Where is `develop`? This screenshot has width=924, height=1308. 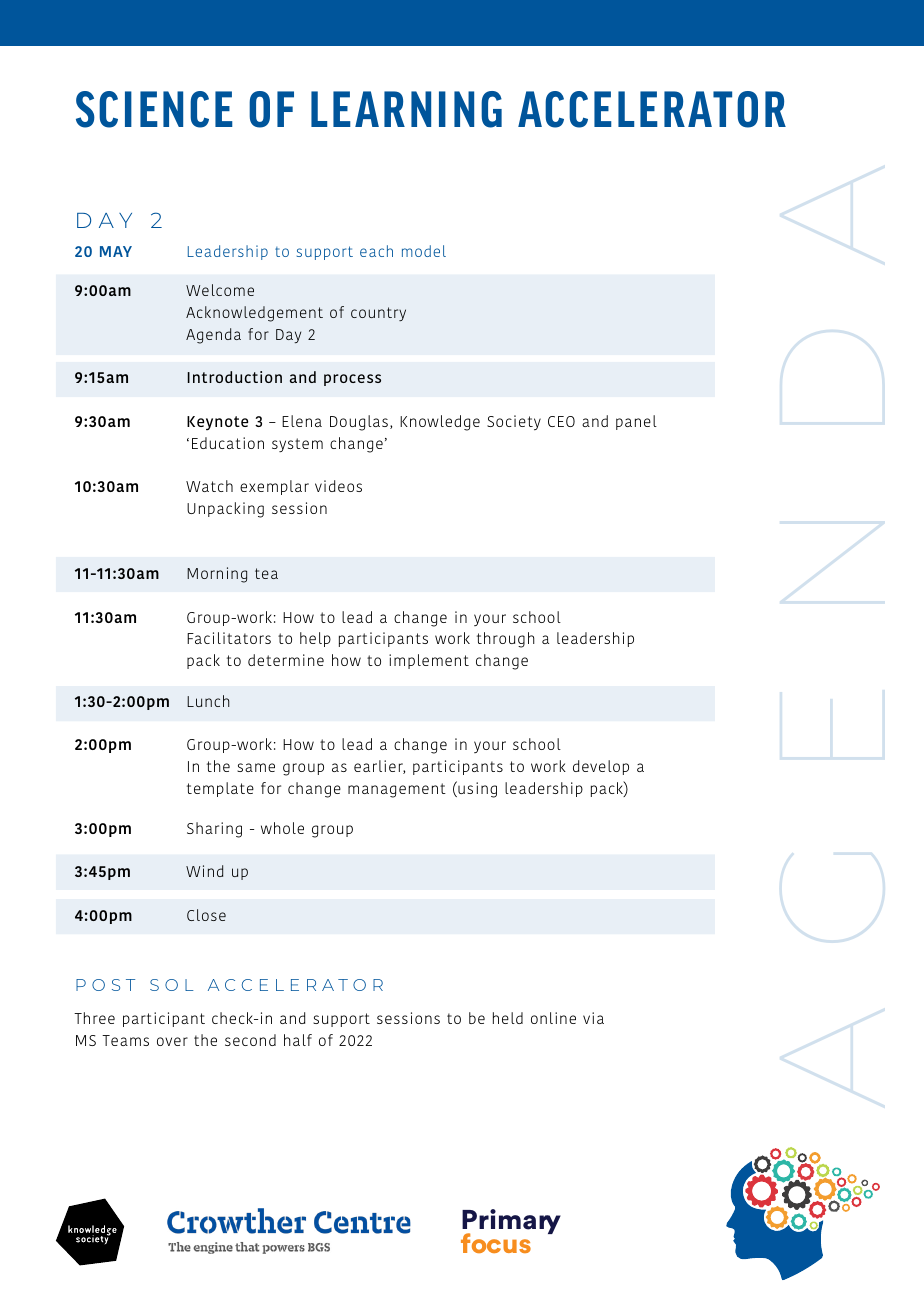 develop is located at coordinates (601, 767).
